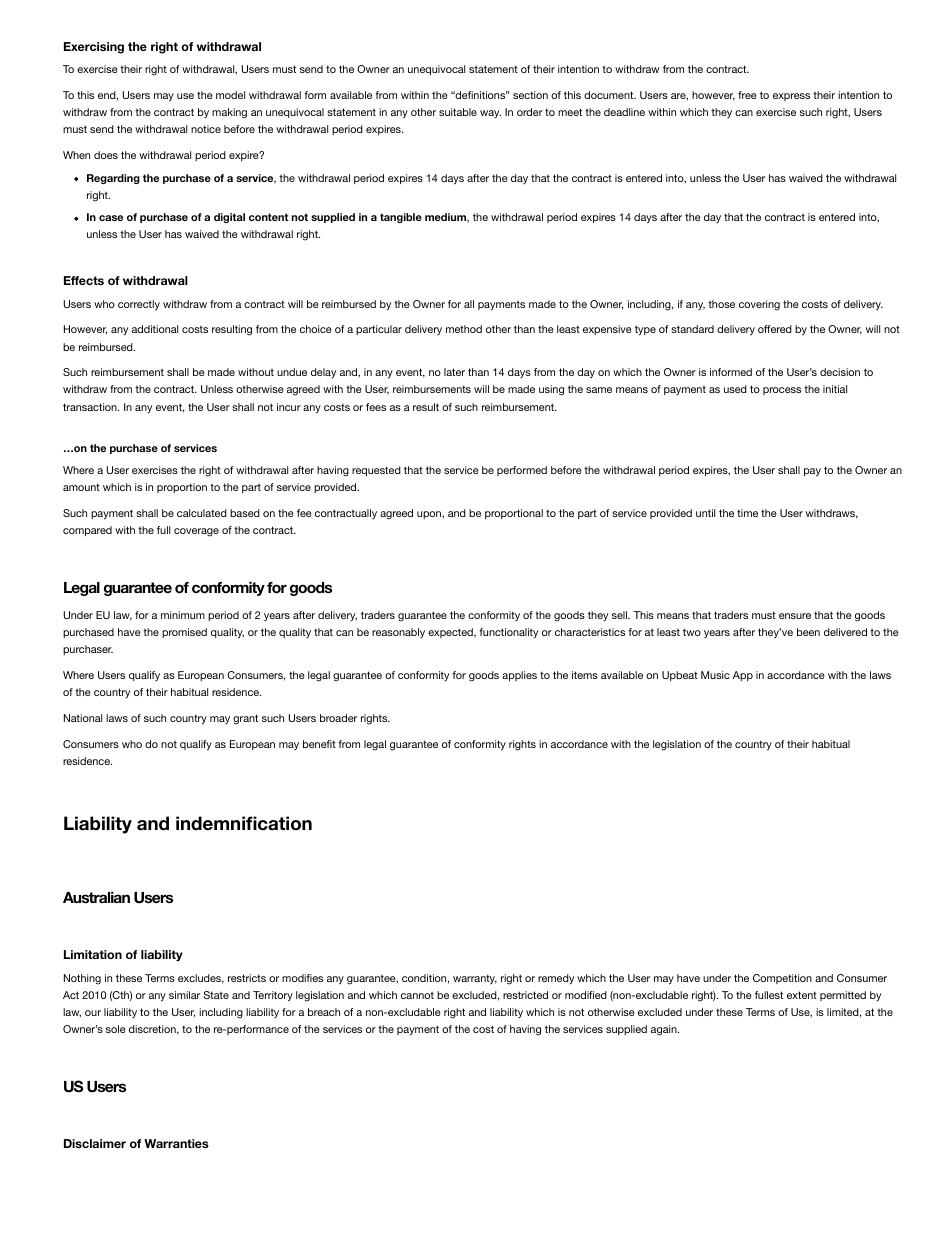 The height and width of the document is (1233, 952). I want to click on applies, so click(519, 676).
